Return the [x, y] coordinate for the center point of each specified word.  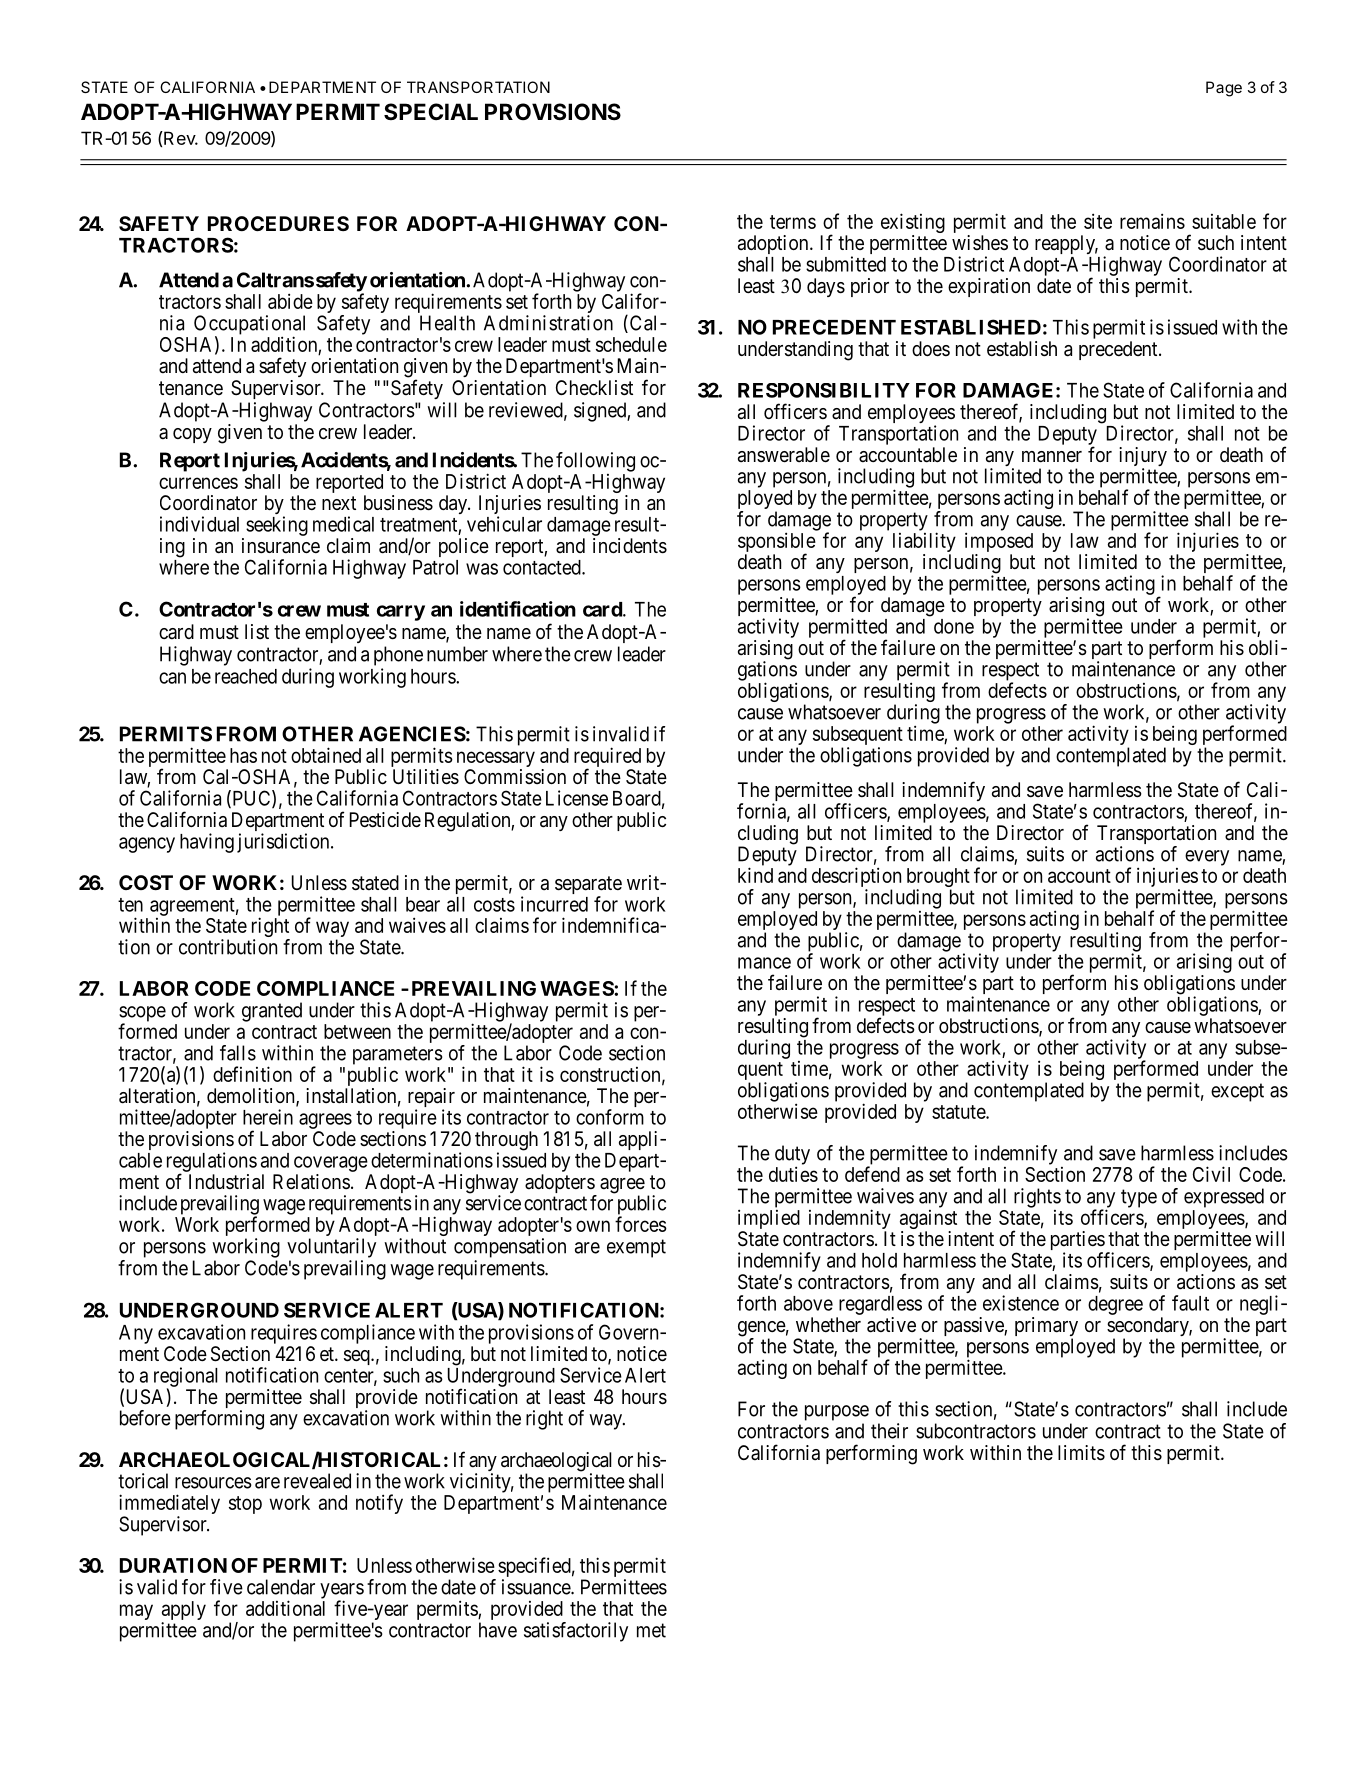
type [1139, 1198]
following [595, 462]
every [1207, 858]
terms [793, 222]
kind [755, 875]
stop [245, 1505]
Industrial [226, 1182]
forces [641, 1224]
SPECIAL [431, 111]
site [1098, 221]
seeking [277, 526]
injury [1143, 458]
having [207, 843]
